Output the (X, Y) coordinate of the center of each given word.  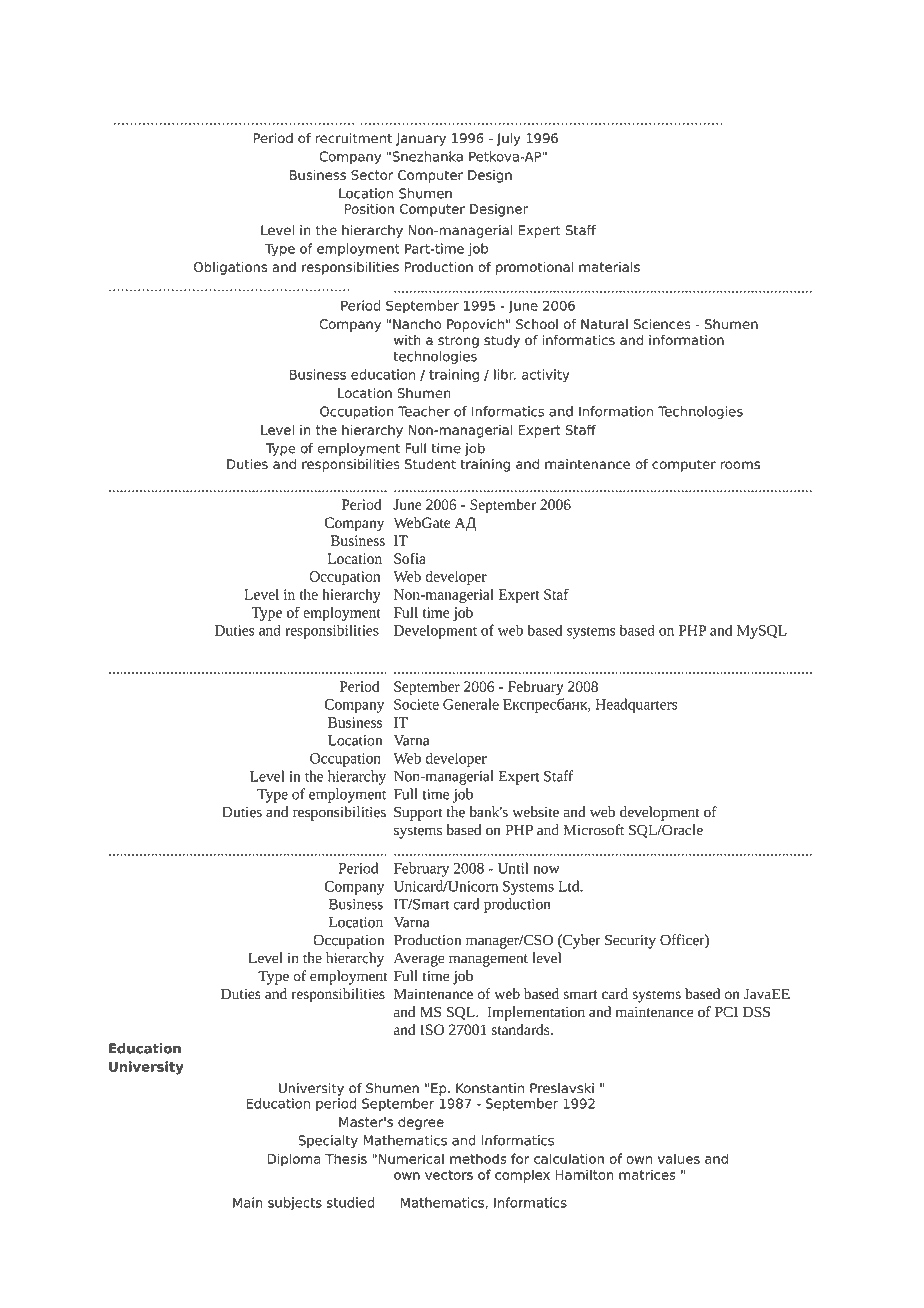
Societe (416, 704)
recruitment (354, 138)
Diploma (293, 1160)
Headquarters (636, 705)
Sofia (410, 558)
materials (609, 267)
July (508, 139)
